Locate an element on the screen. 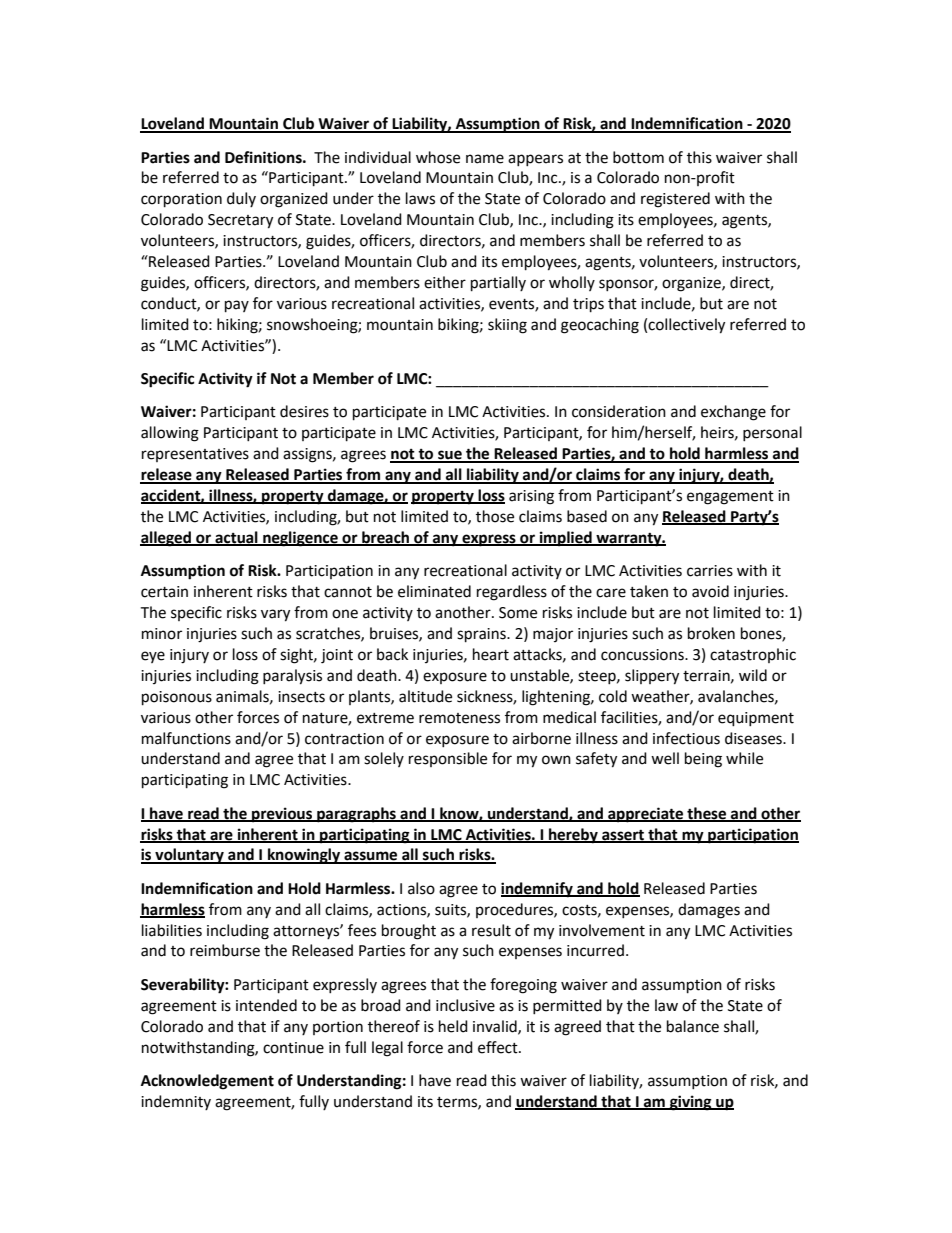  responsible is located at coordinates (448, 759).
